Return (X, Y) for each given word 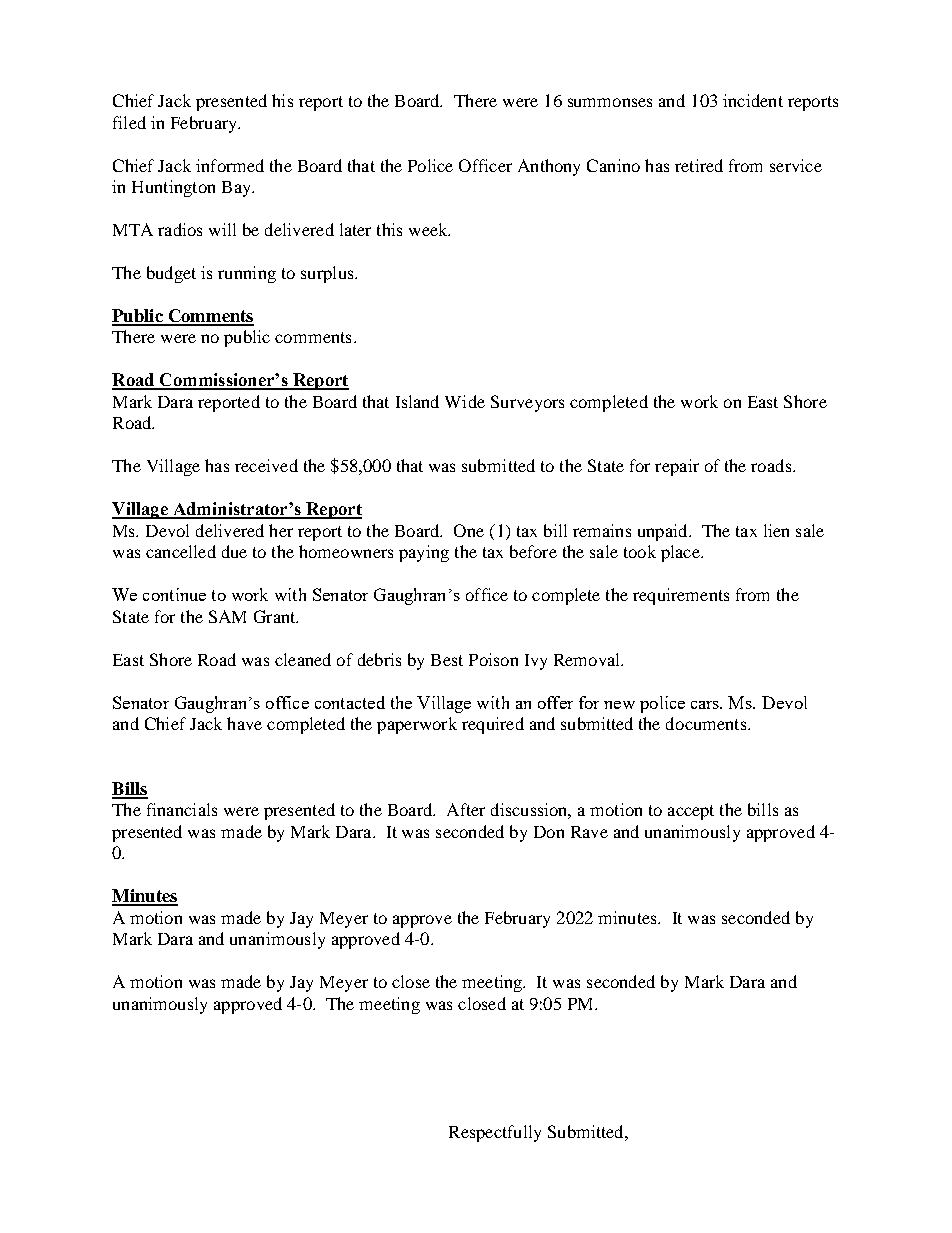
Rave (589, 832)
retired (699, 165)
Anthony (549, 167)
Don (549, 832)
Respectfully (495, 1133)
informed (230, 165)
